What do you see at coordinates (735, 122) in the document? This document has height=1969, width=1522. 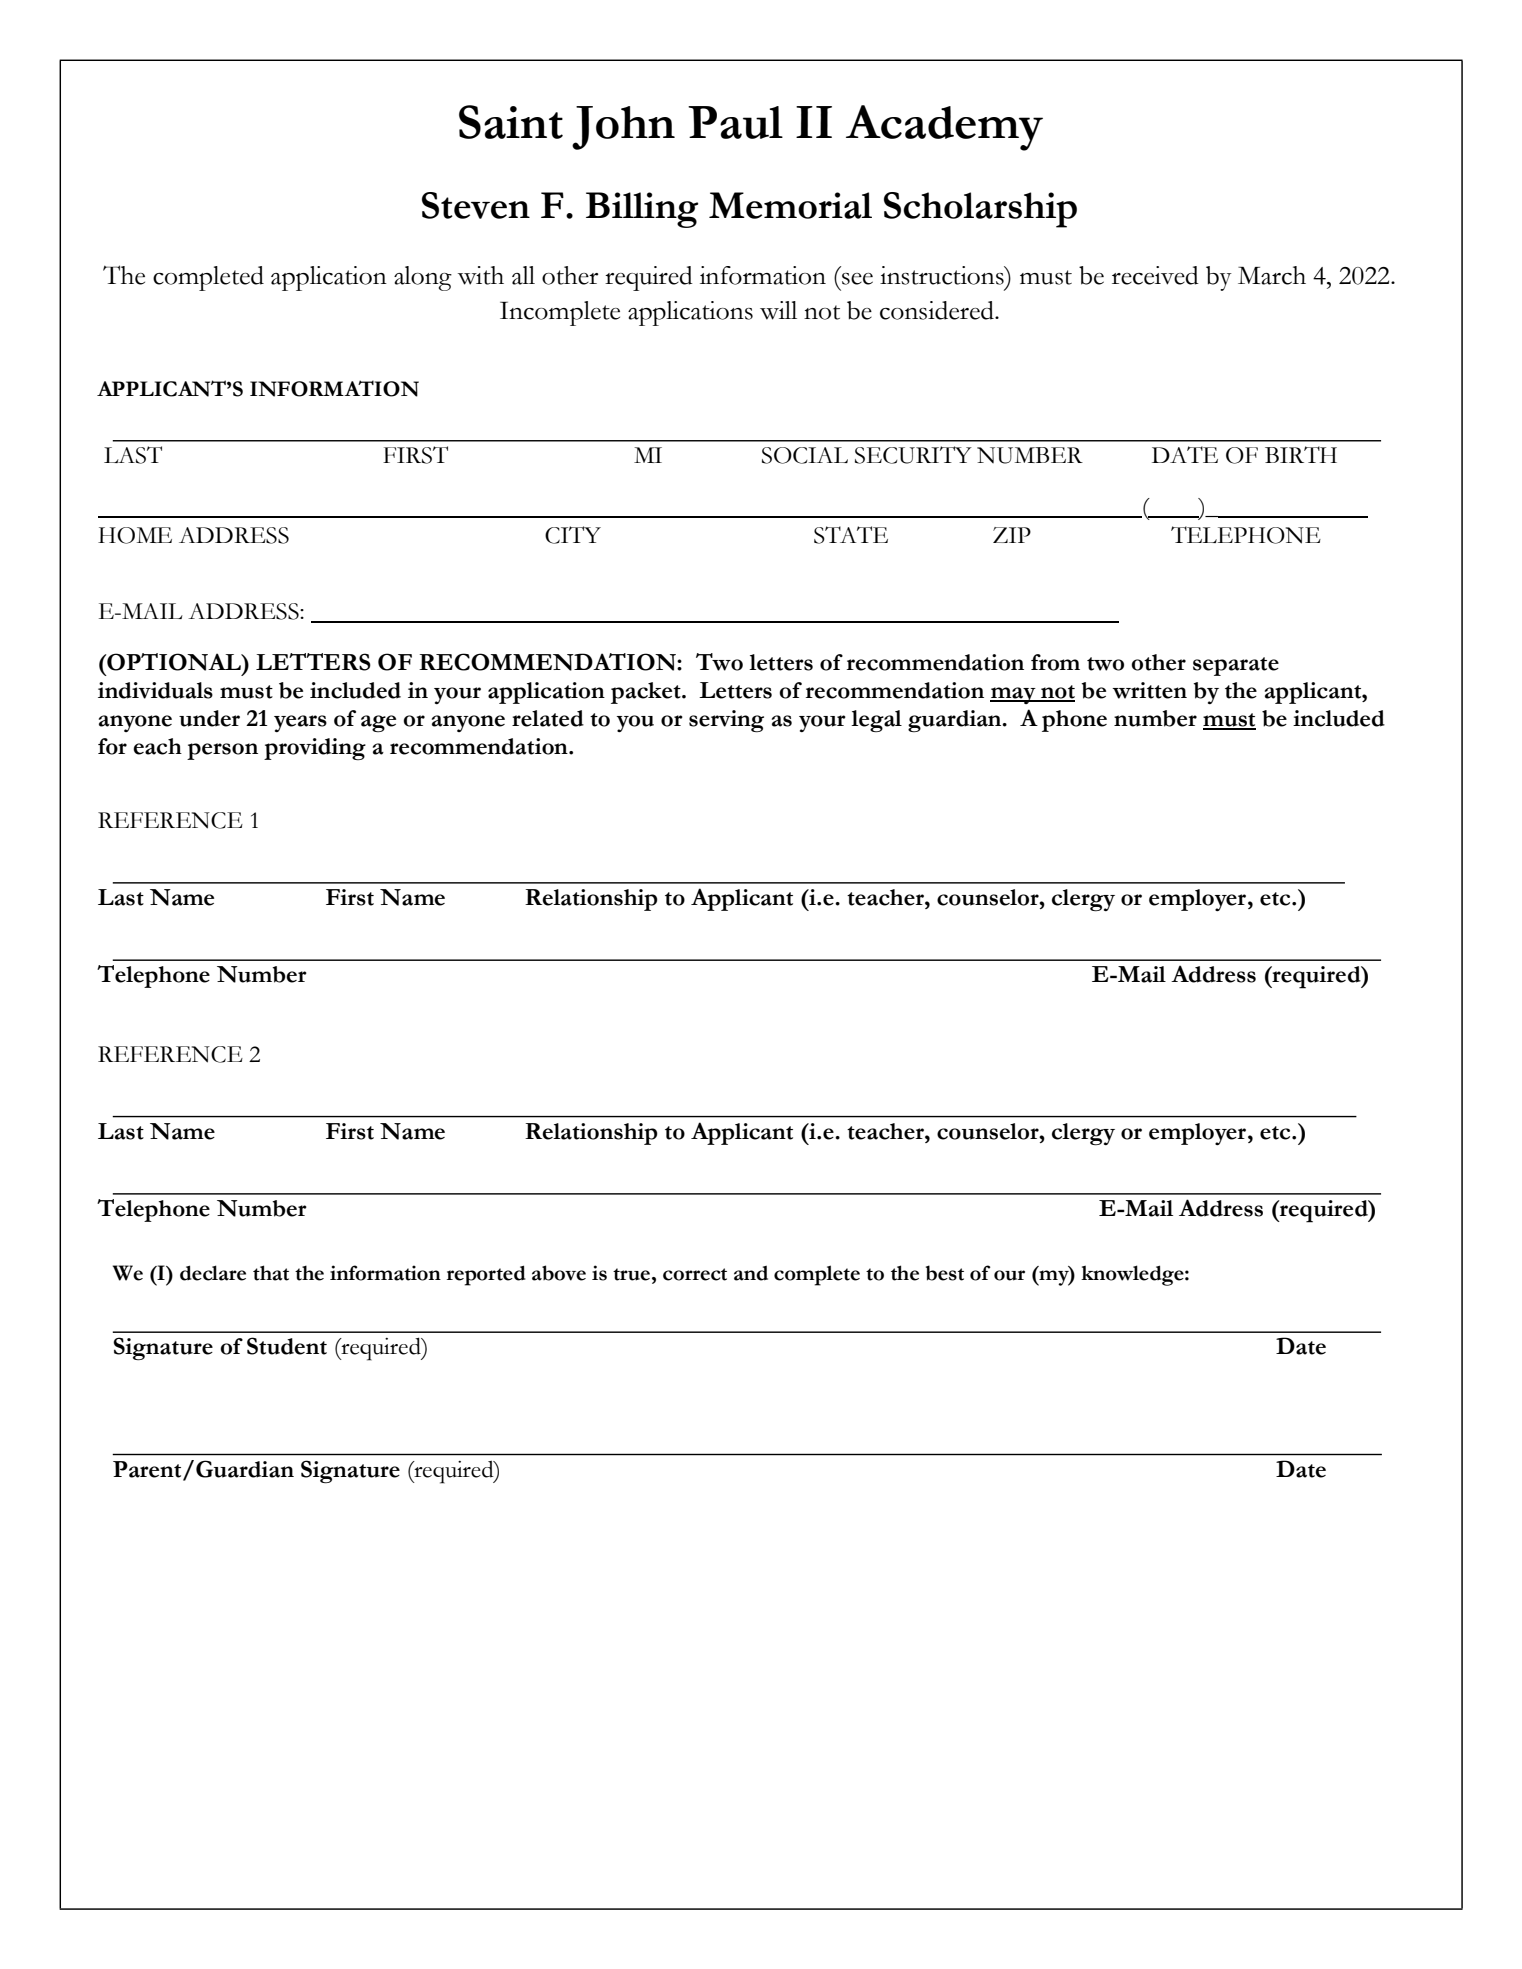 I see `Paul` at bounding box center [735, 122].
